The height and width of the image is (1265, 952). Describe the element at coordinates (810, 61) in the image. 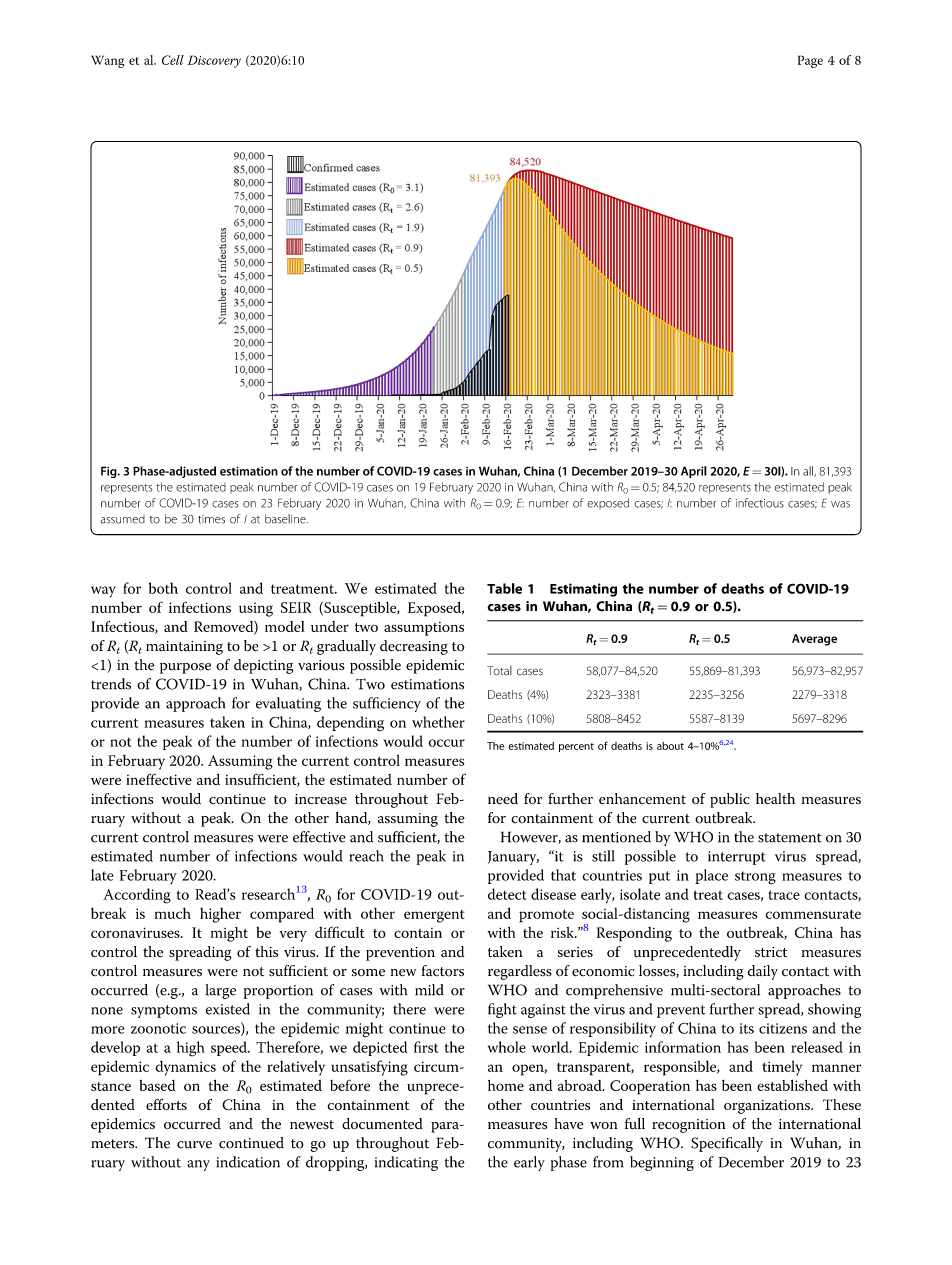

I see `Page` at that location.
